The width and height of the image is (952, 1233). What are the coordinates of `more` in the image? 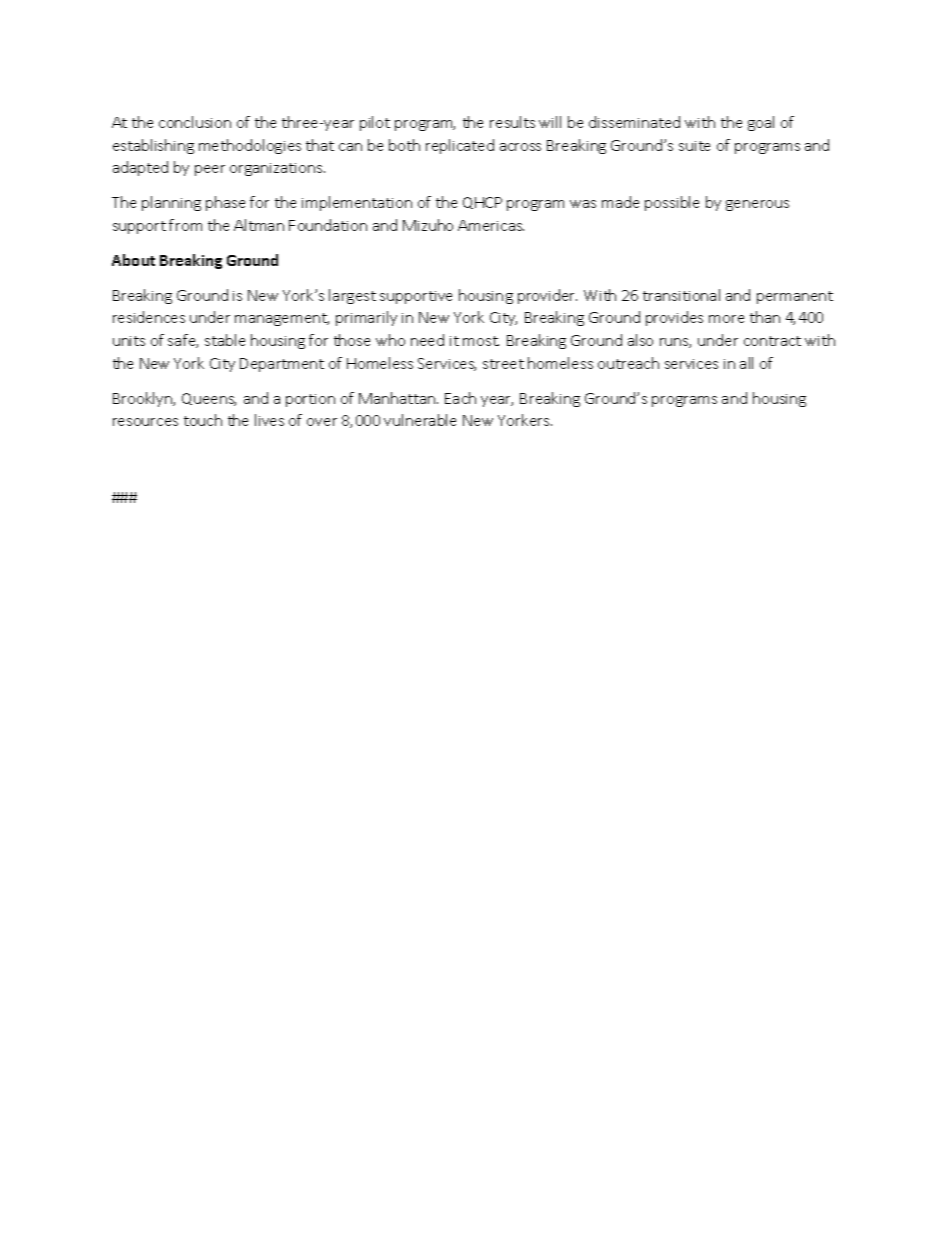 It's located at (726, 319).
